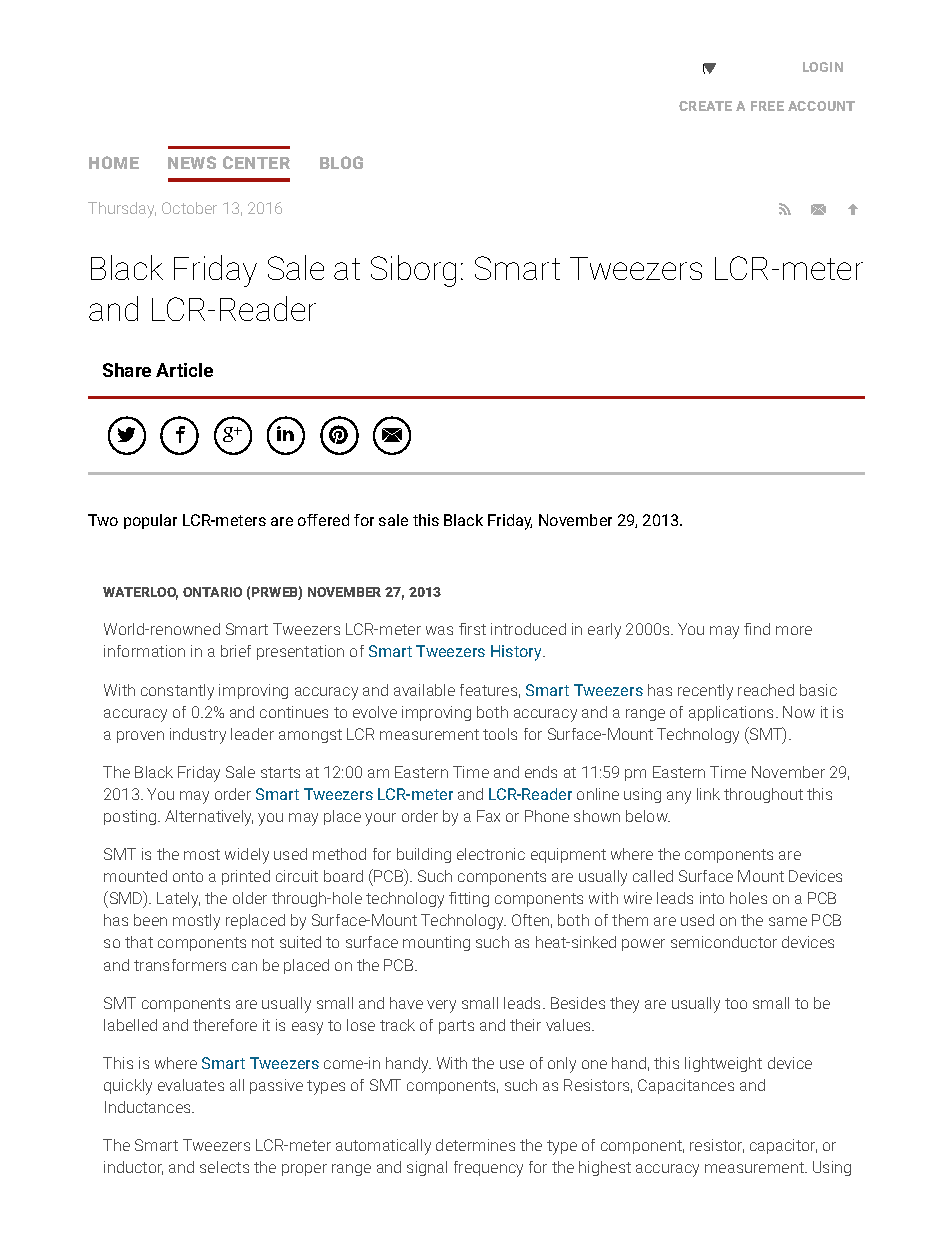 Image resolution: width=952 pixels, height=1233 pixels. What do you see at coordinates (439, 630) in the screenshot?
I see `was` at bounding box center [439, 630].
